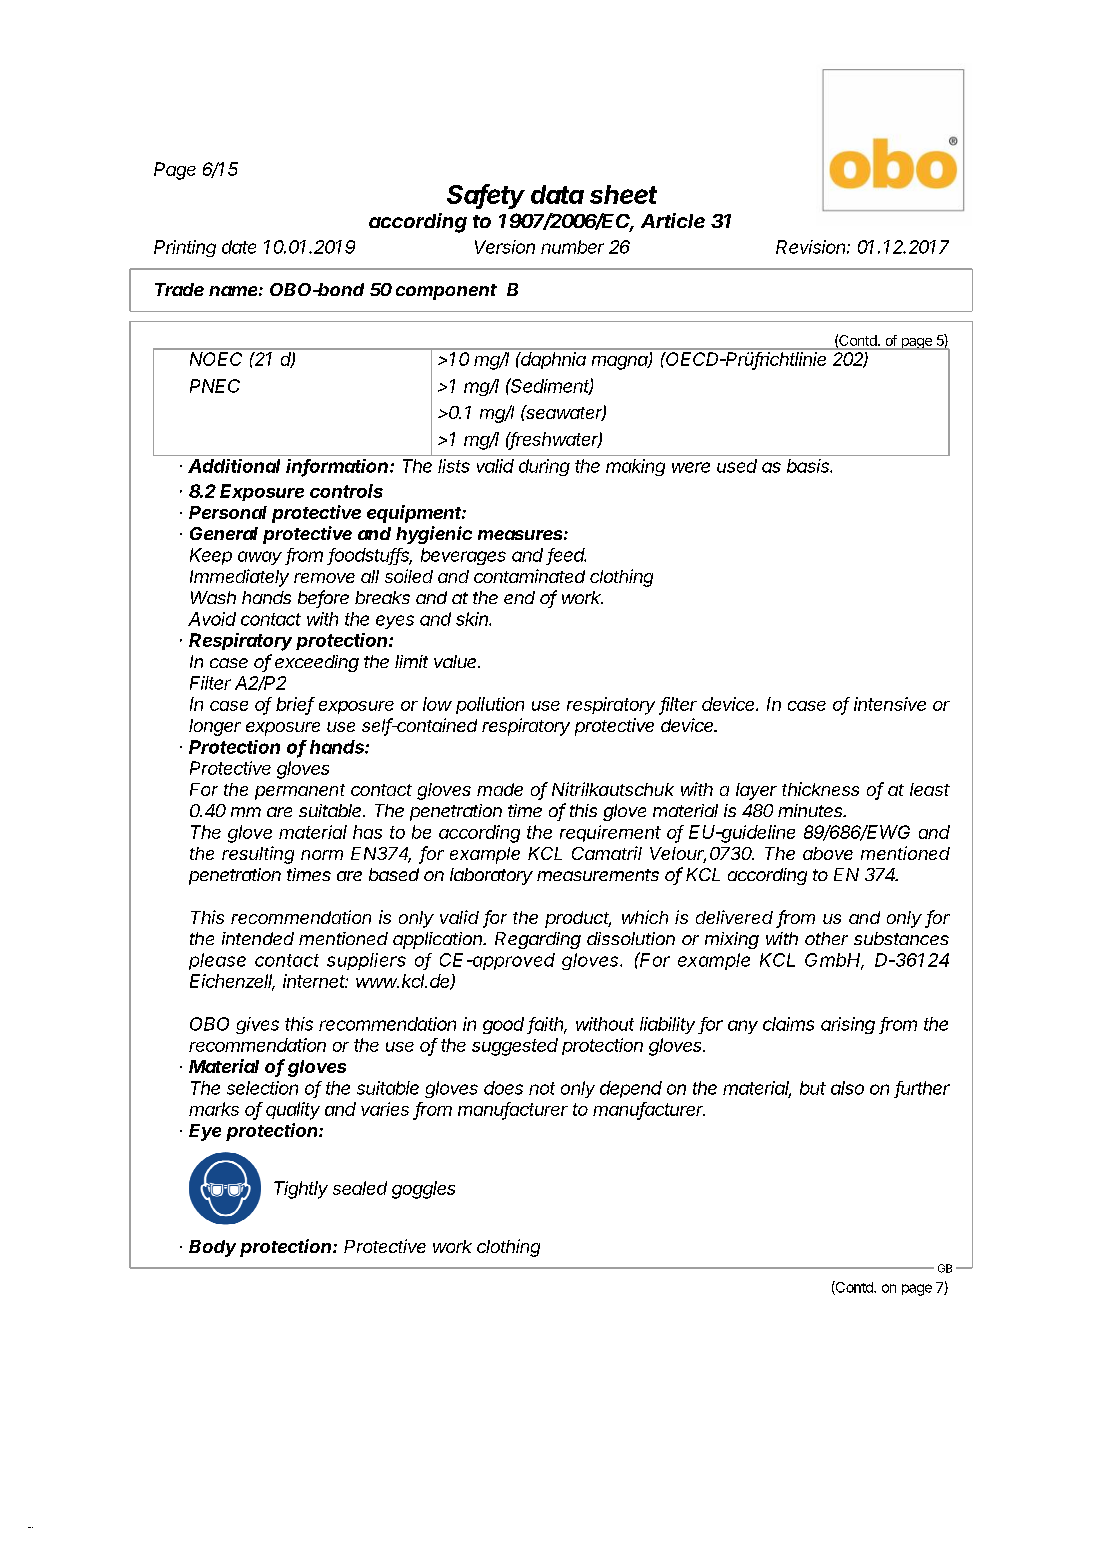 This image has width=1101, height=1557. What do you see at coordinates (490, 705) in the image?
I see `pollution` at bounding box center [490, 705].
